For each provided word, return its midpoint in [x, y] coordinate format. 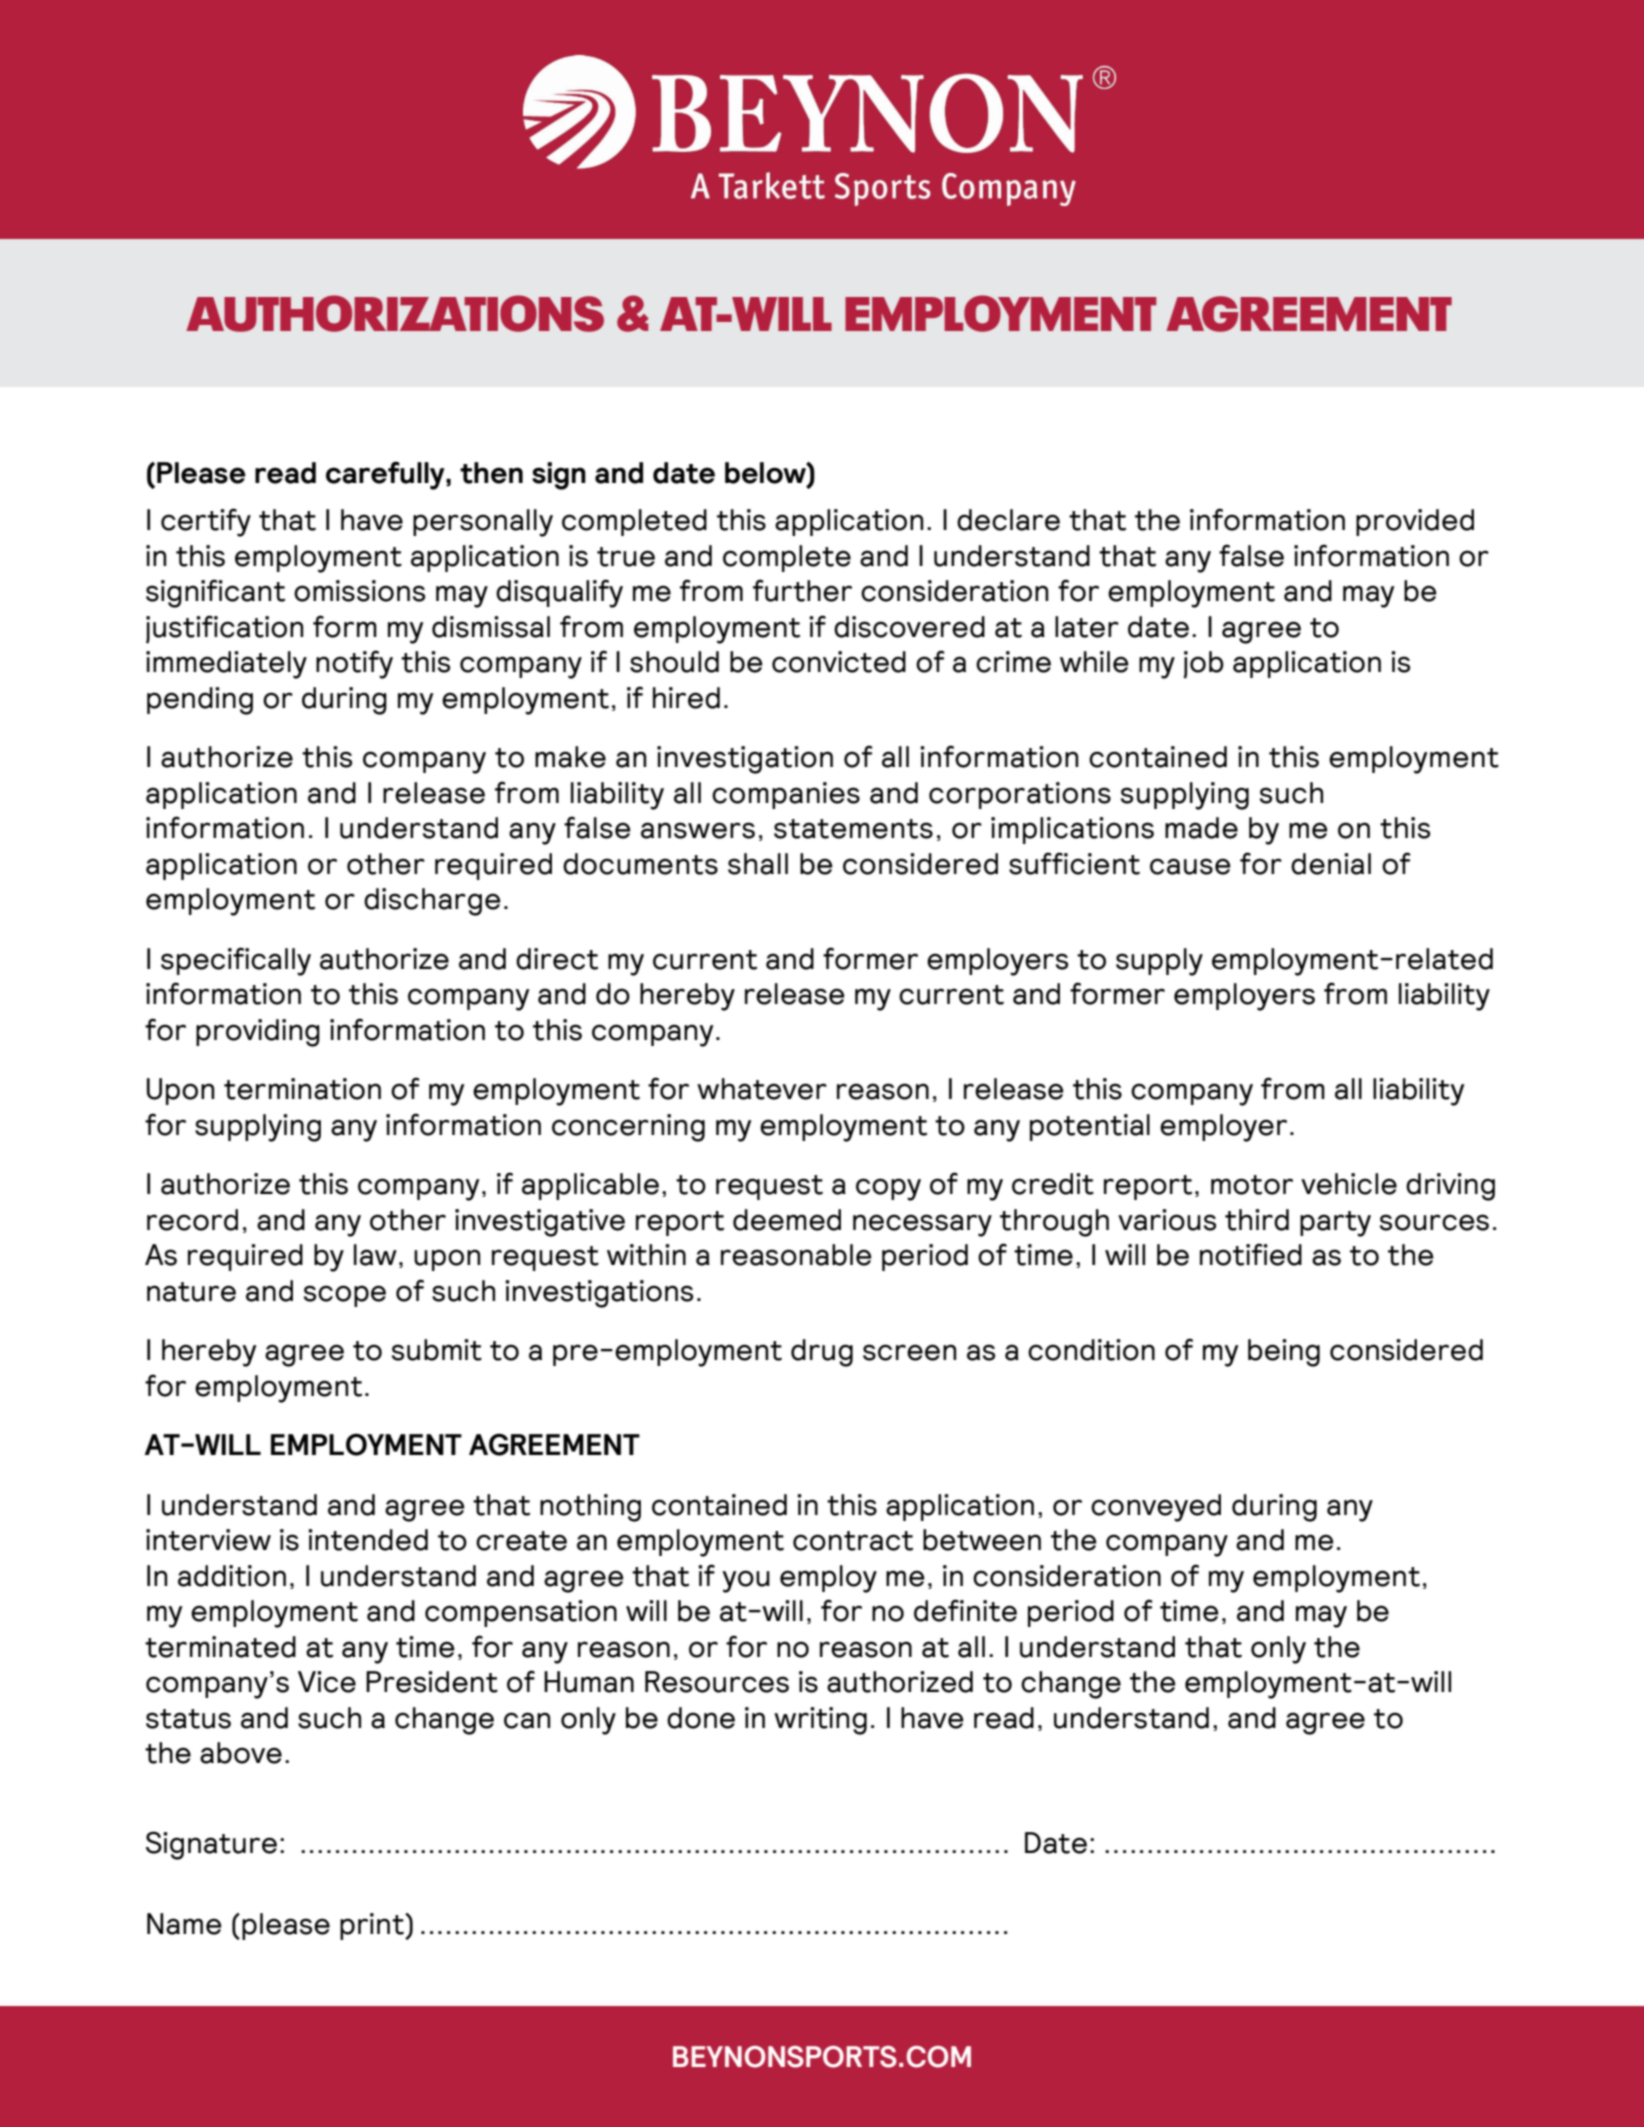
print [373, 1926]
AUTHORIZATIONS [395, 313]
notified [1251, 1254]
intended [368, 1540]
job [1203, 665]
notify [354, 664]
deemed [787, 1220]
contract [853, 1541]
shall [758, 864]
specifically [236, 961]
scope [345, 1296]
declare [1008, 520]
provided [1415, 522]
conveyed [1156, 1508]
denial [1331, 864]
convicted [839, 662]
